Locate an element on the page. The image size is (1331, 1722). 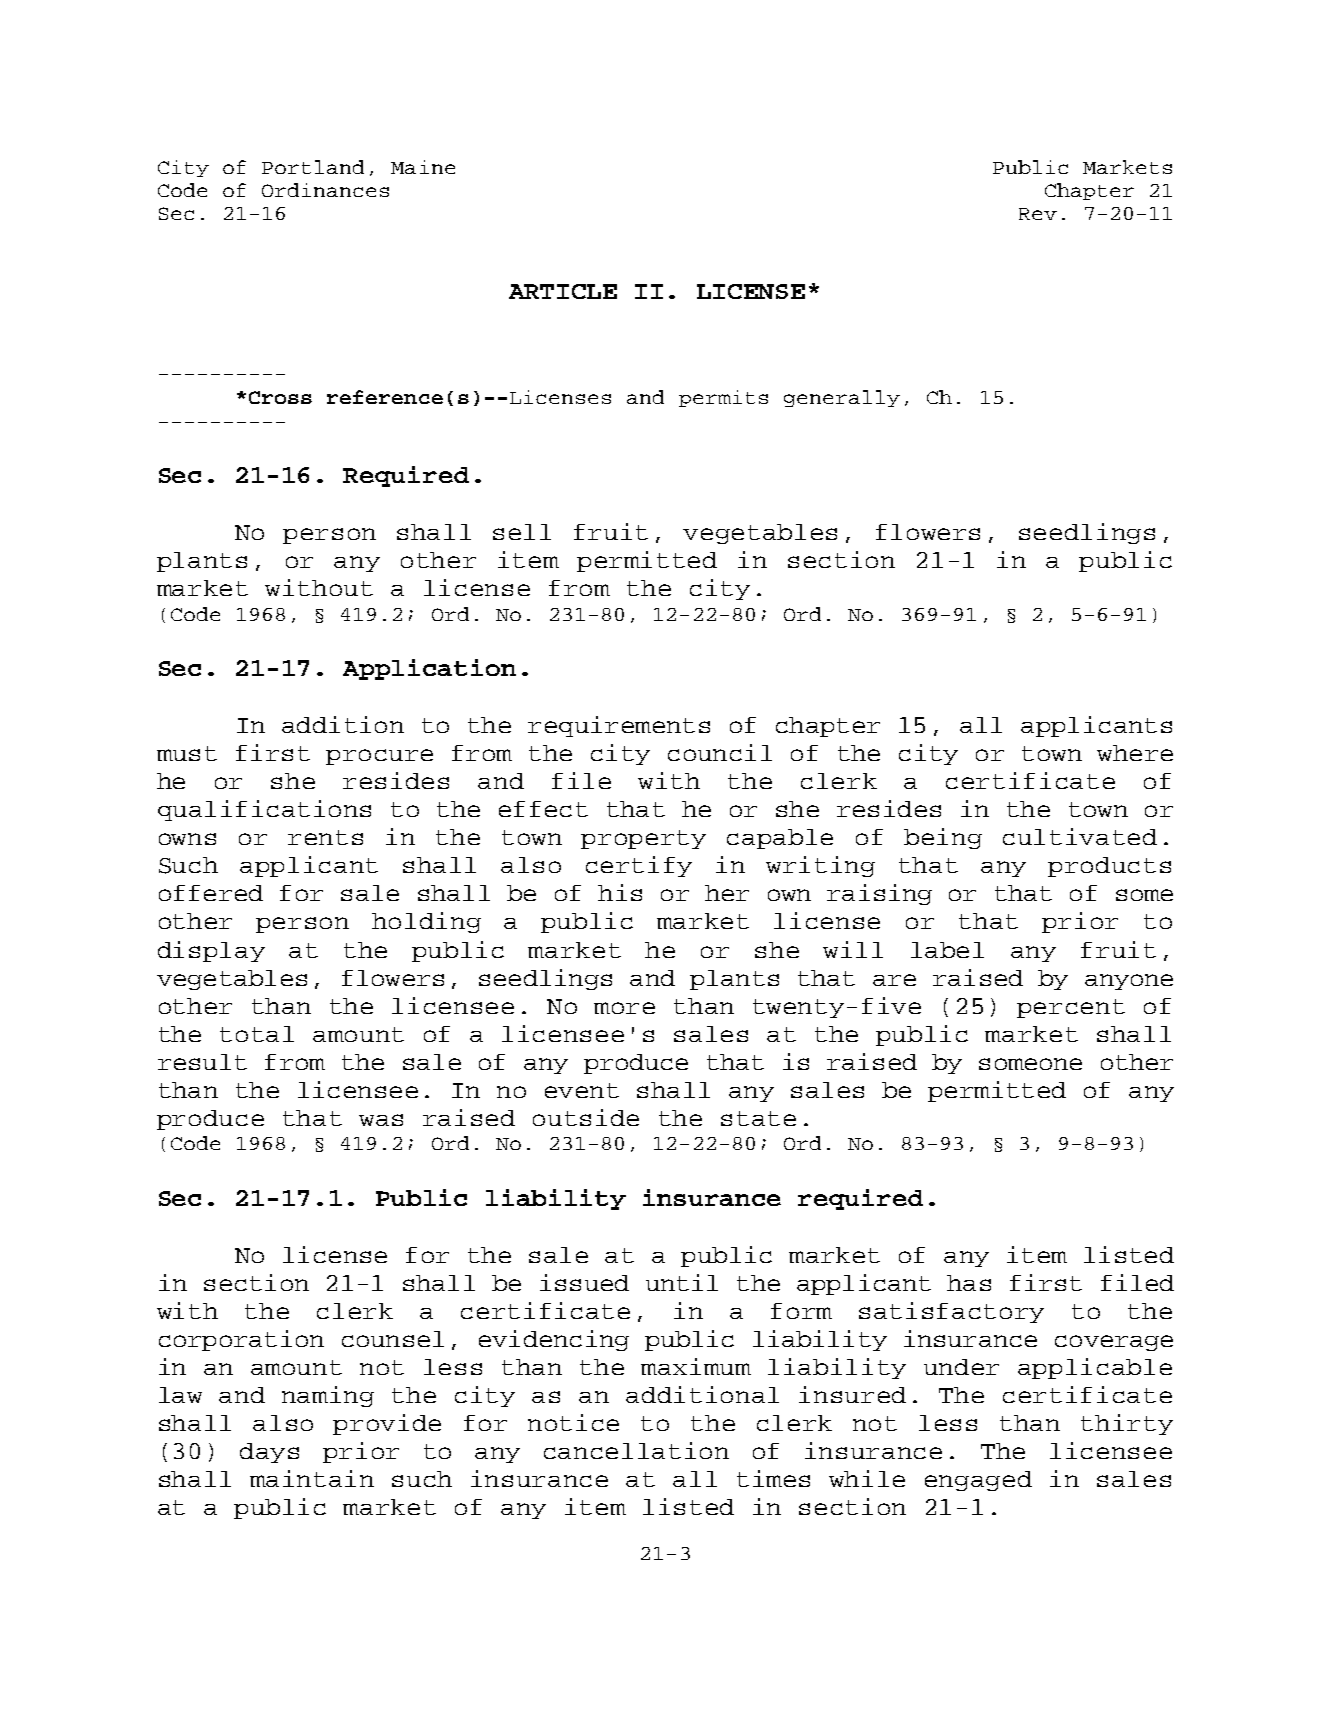
property is located at coordinates (643, 839).
